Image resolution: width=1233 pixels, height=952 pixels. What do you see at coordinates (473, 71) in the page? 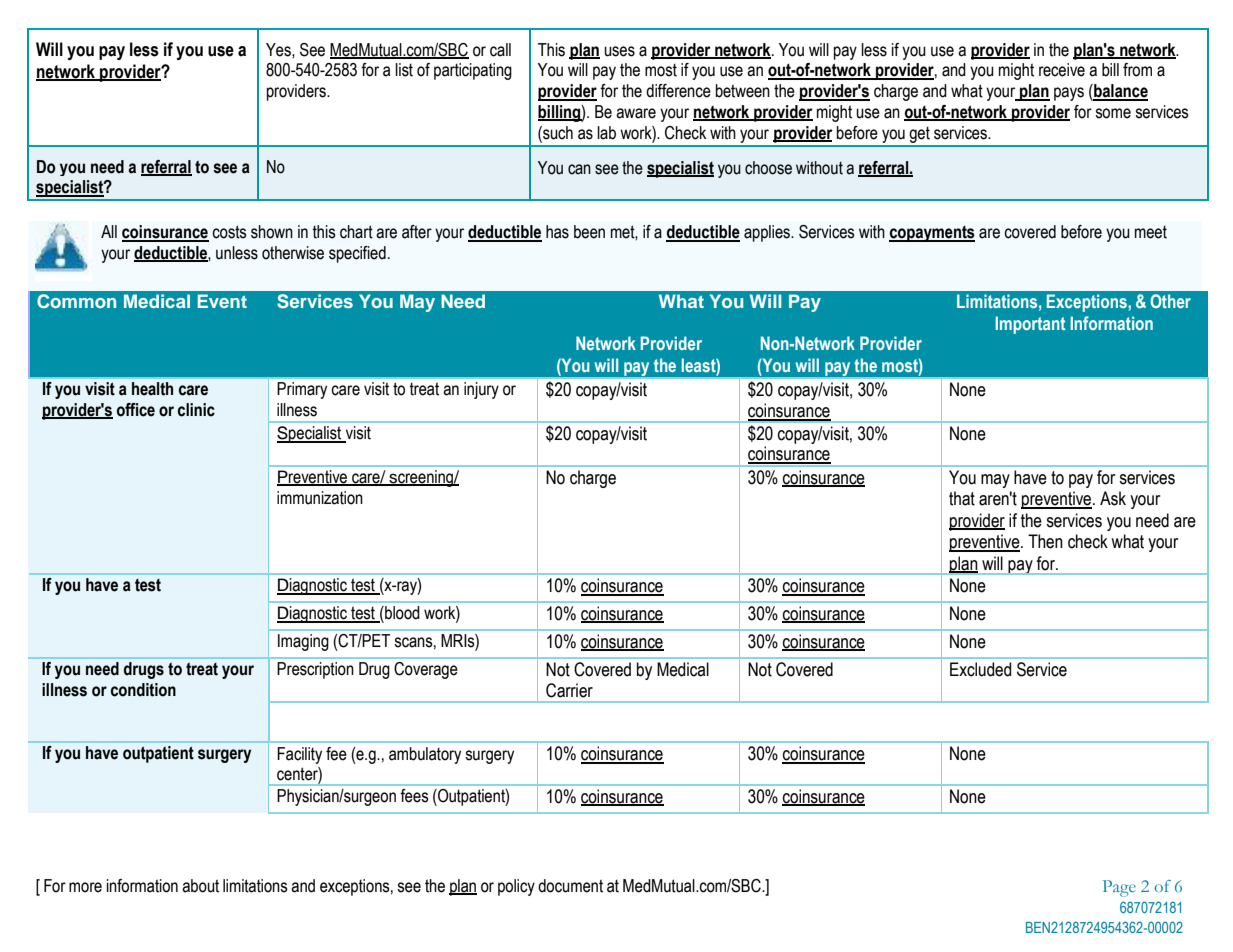
I see `participating` at bounding box center [473, 71].
